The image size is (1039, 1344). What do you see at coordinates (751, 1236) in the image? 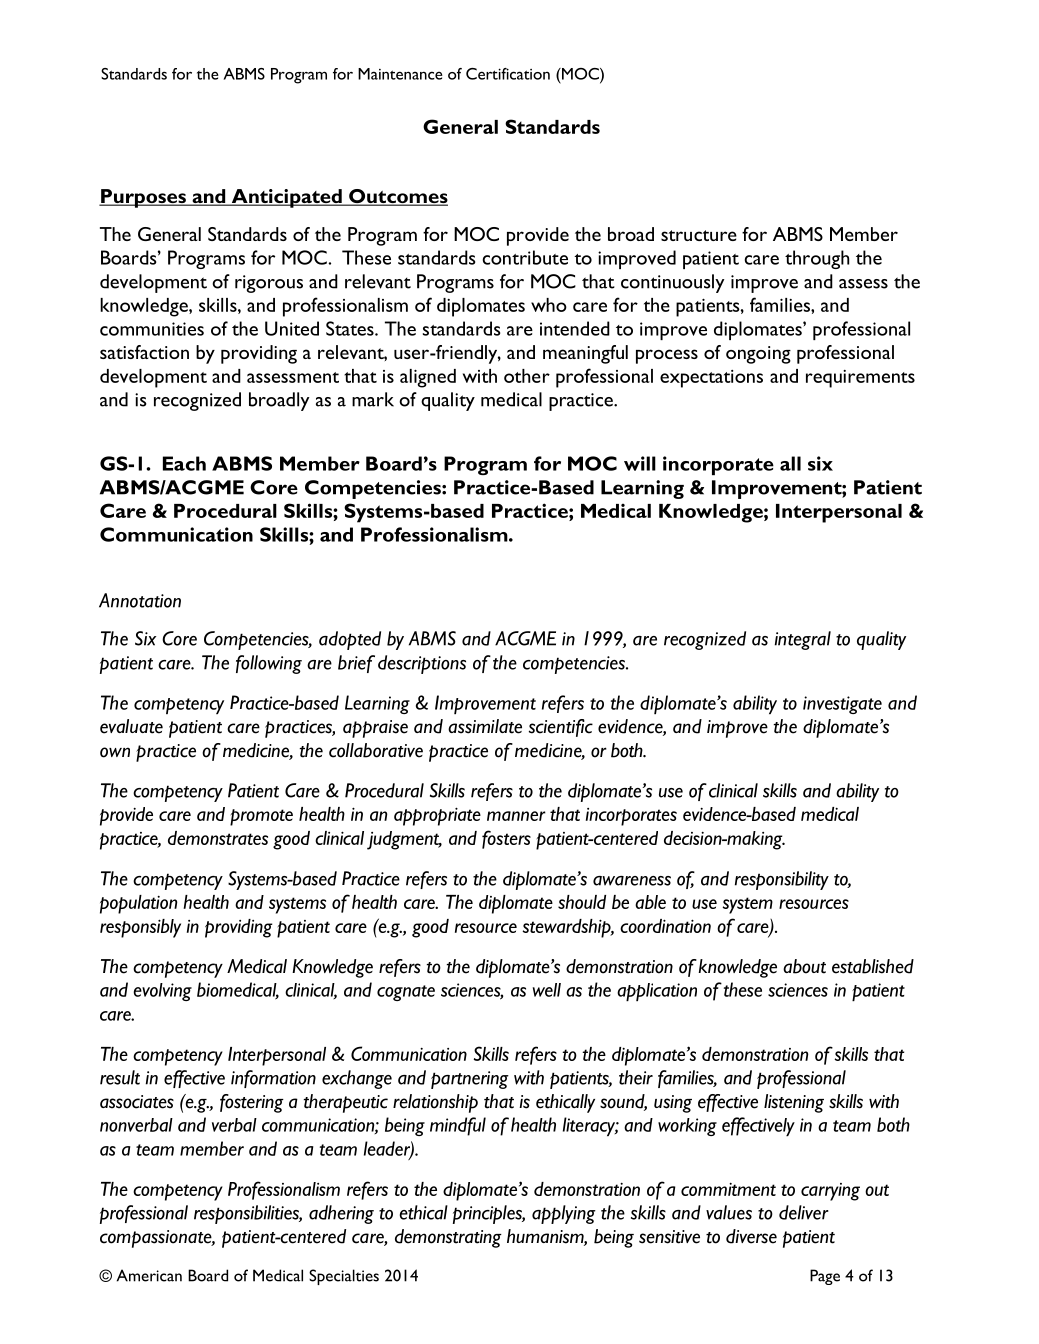
I see `diverse` at bounding box center [751, 1236].
